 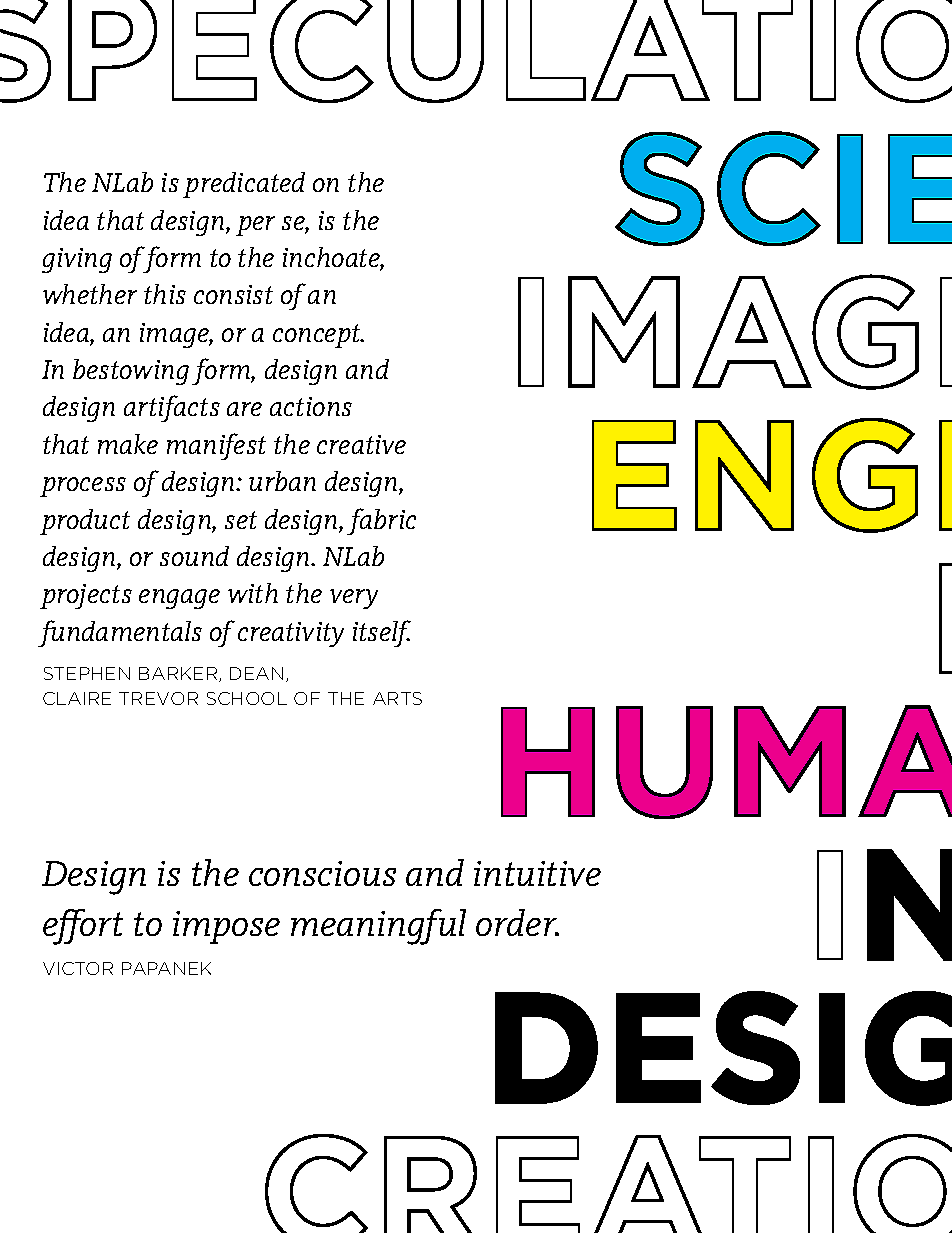 What do you see at coordinates (78, 968) in the screenshot?
I see `VICTOR` at bounding box center [78, 968].
